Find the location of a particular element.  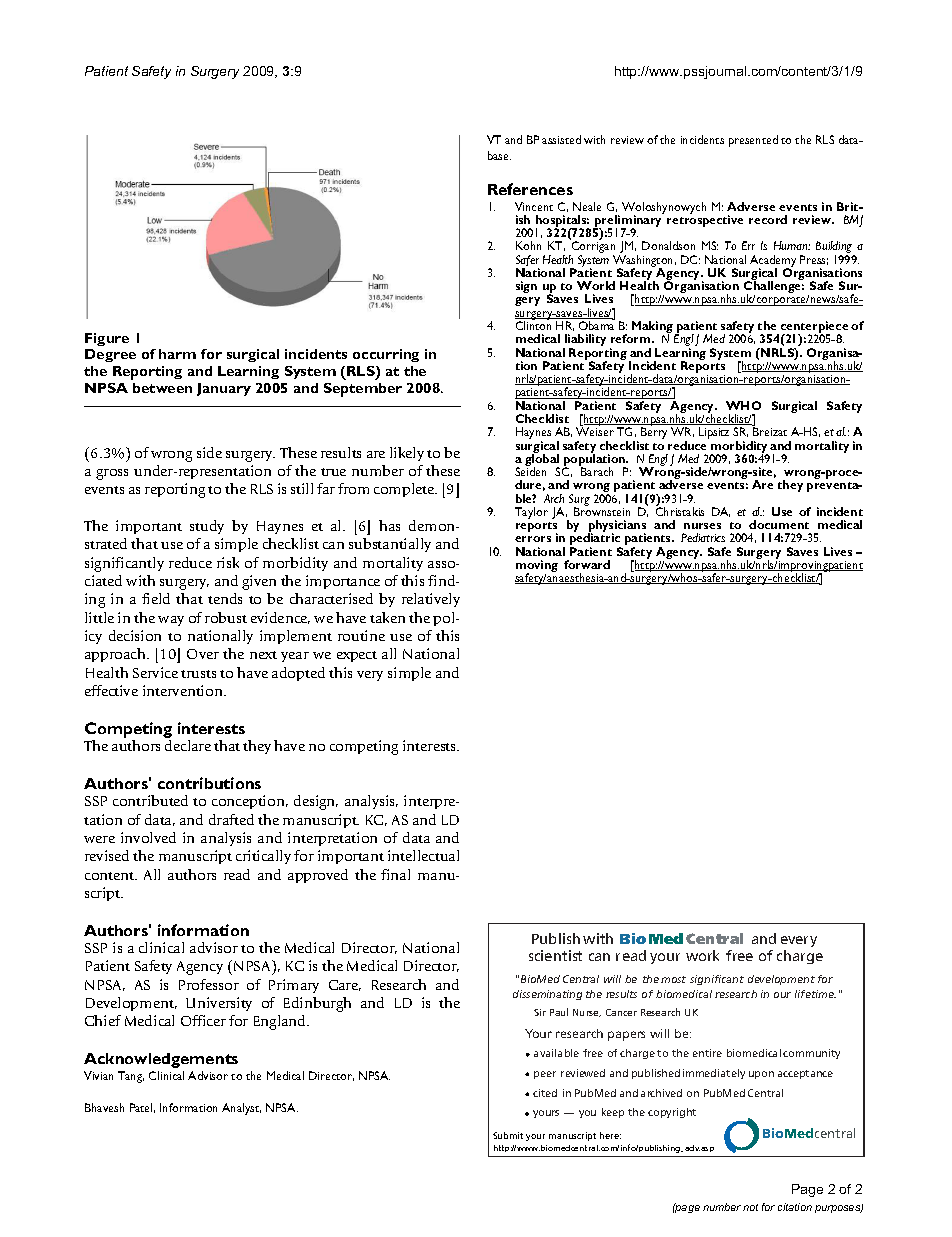

involved is located at coordinates (148, 837).
